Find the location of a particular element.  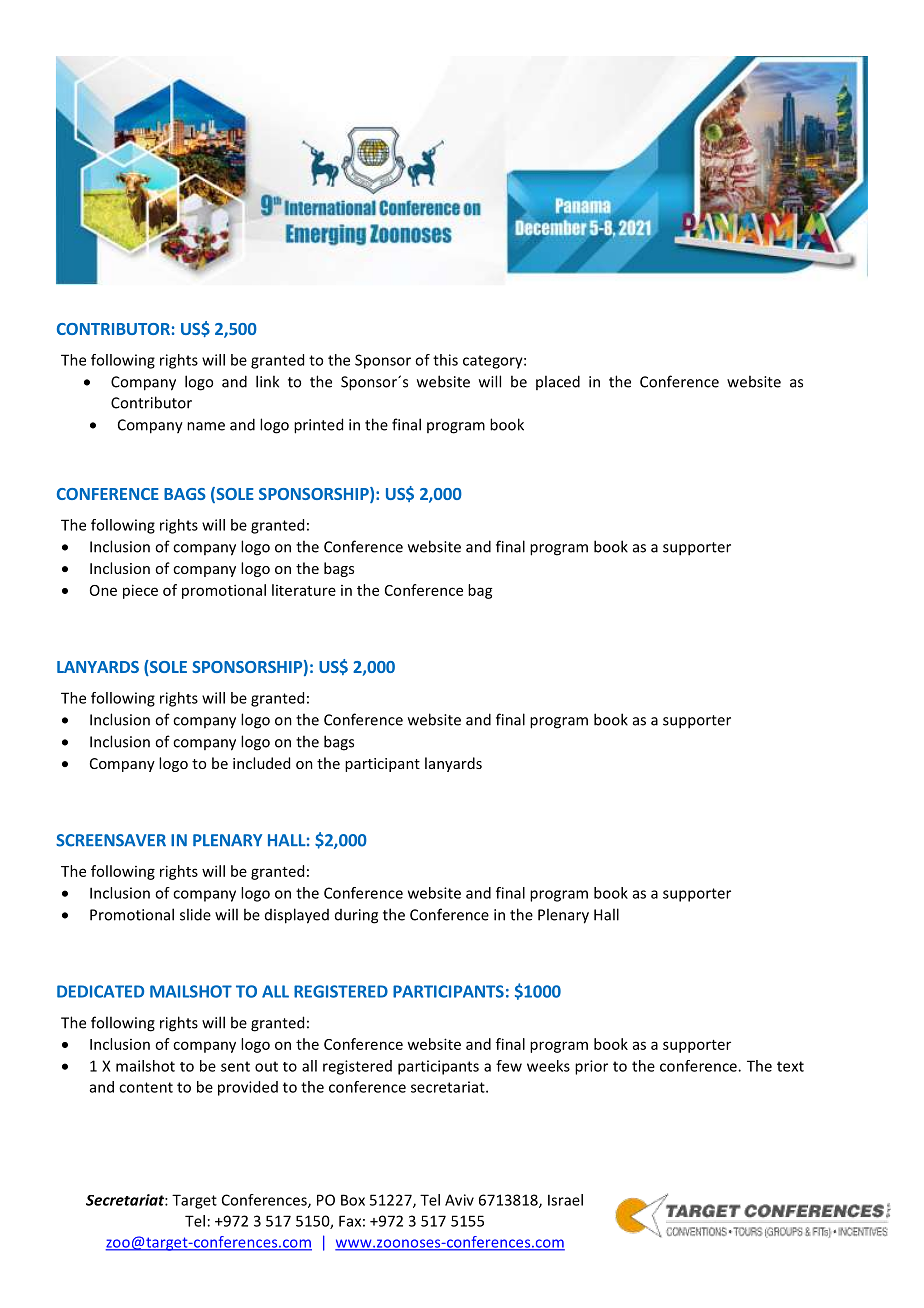

content is located at coordinates (146, 1087).
